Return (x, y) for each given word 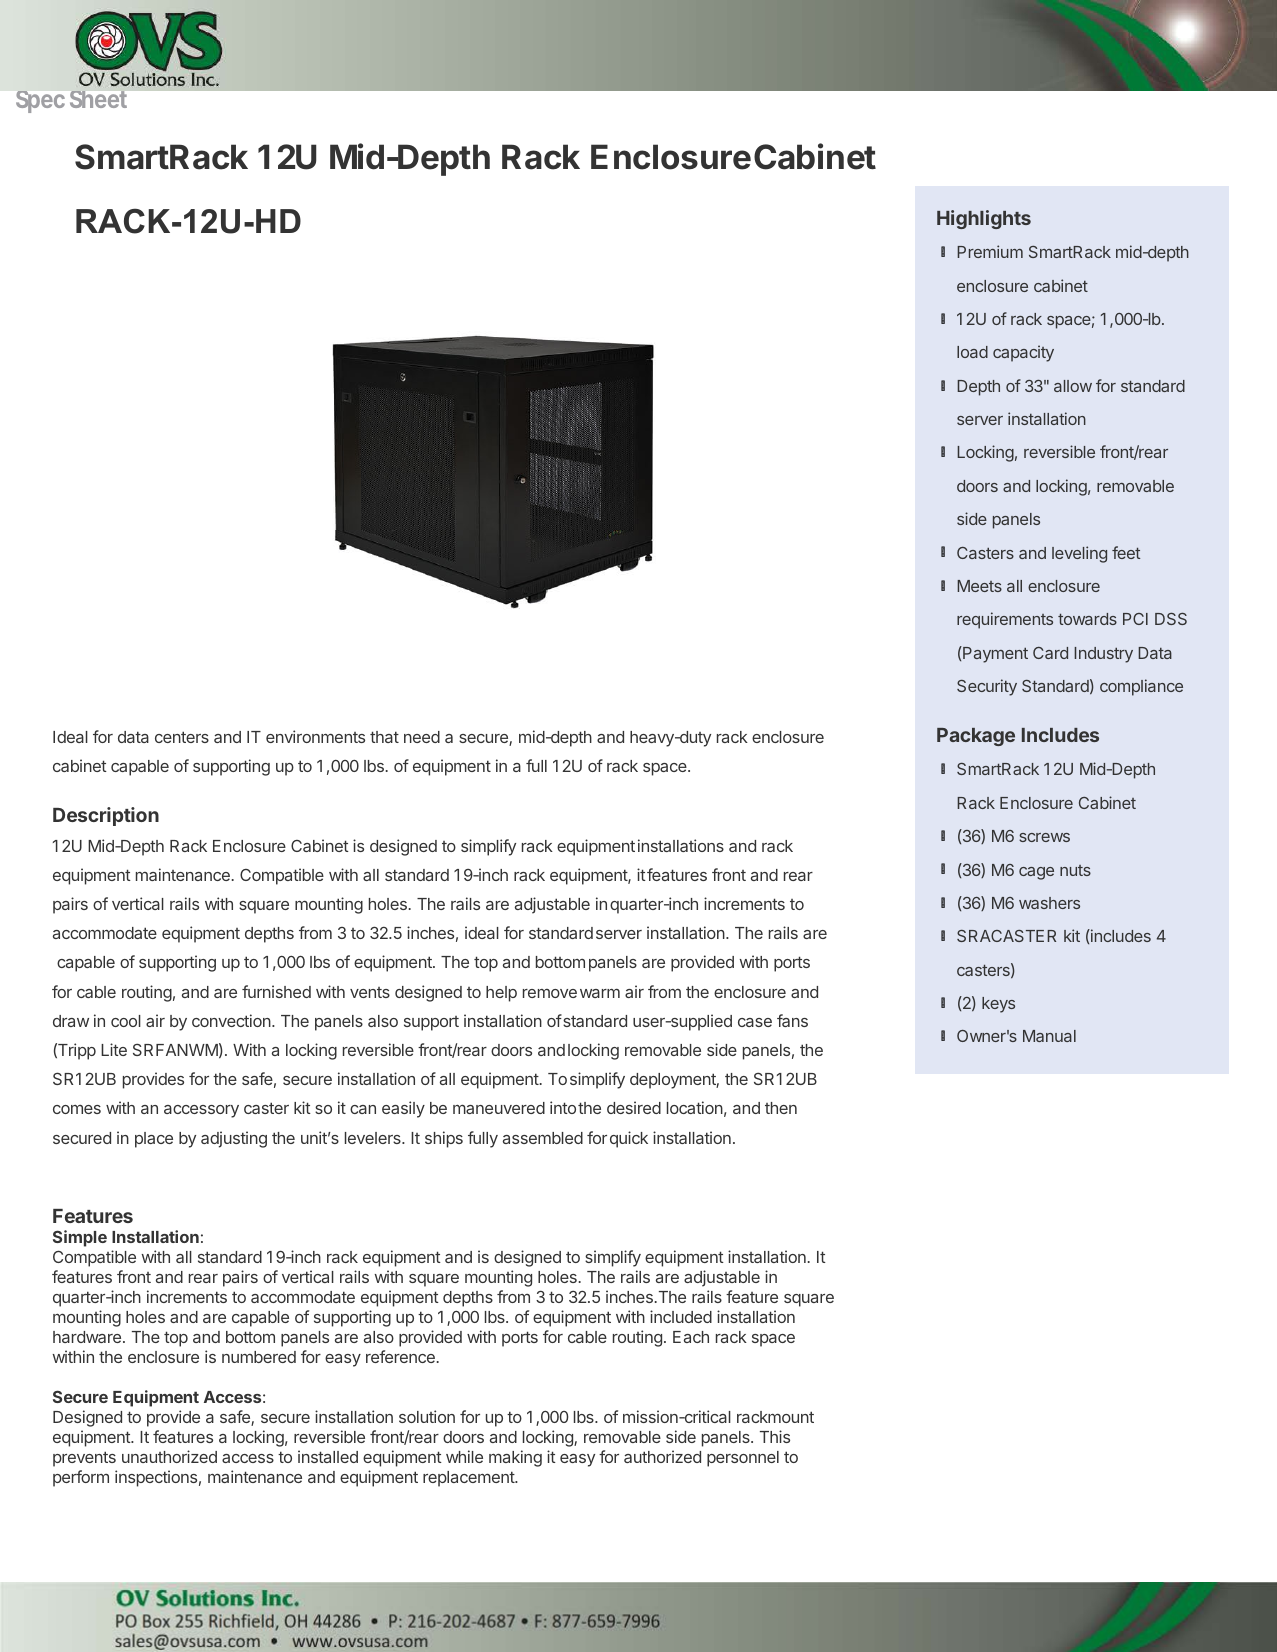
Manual (1049, 1036)
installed (328, 1456)
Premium (990, 251)
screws (1044, 837)
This (775, 1436)
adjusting (234, 1139)
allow (1073, 386)
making (515, 1458)
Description (106, 816)
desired (634, 1107)
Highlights (984, 219)
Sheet (98, 99)
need (422, 737)
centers (182, 737)
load (972, 352)
